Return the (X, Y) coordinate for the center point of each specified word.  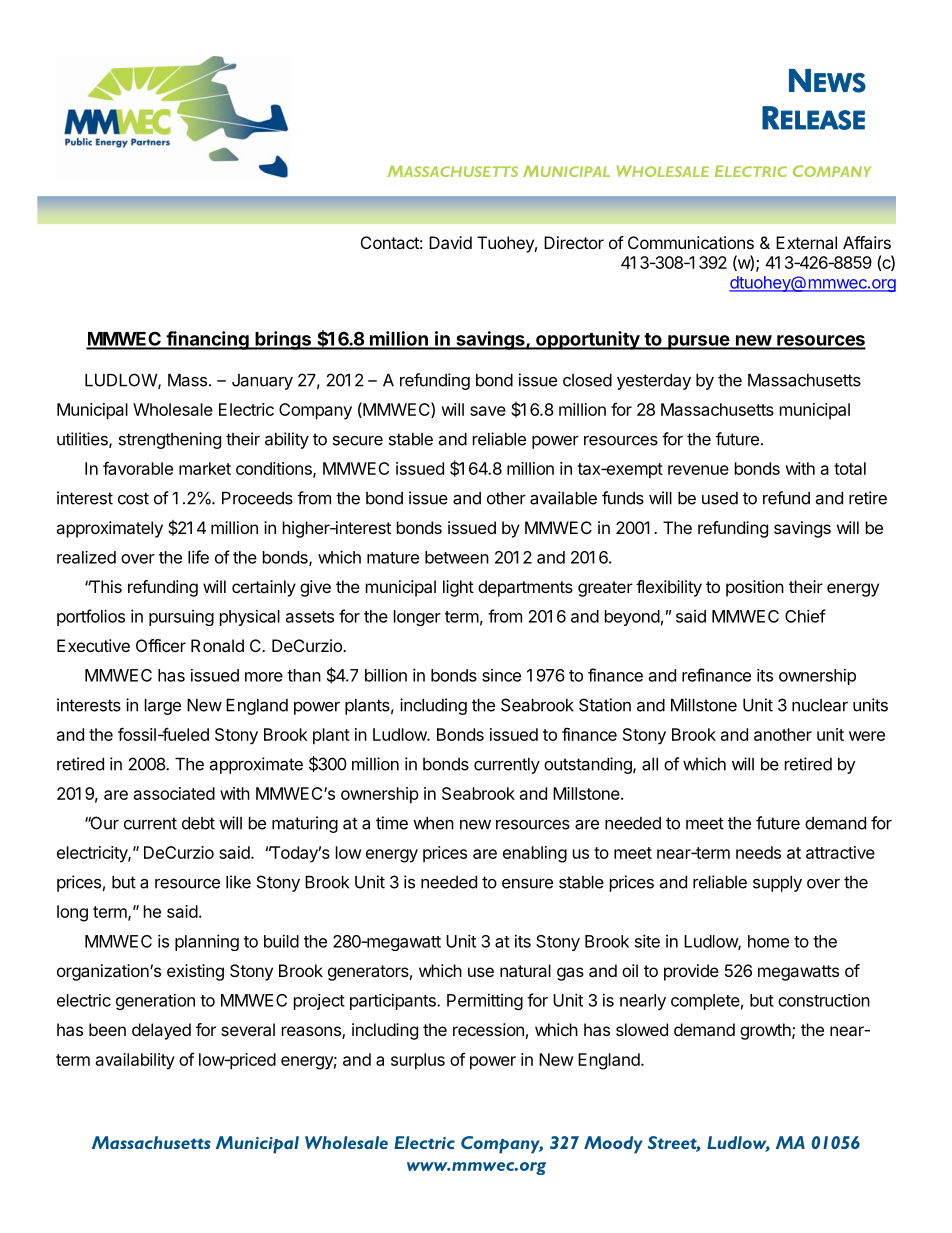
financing (207, 340)
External (806, 242)
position (755, 588)
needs (758, 852)
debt (198, 823)
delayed (161, 1031)
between (457, 557)
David (450, 242)
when (433, 823)
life (198, 557)
